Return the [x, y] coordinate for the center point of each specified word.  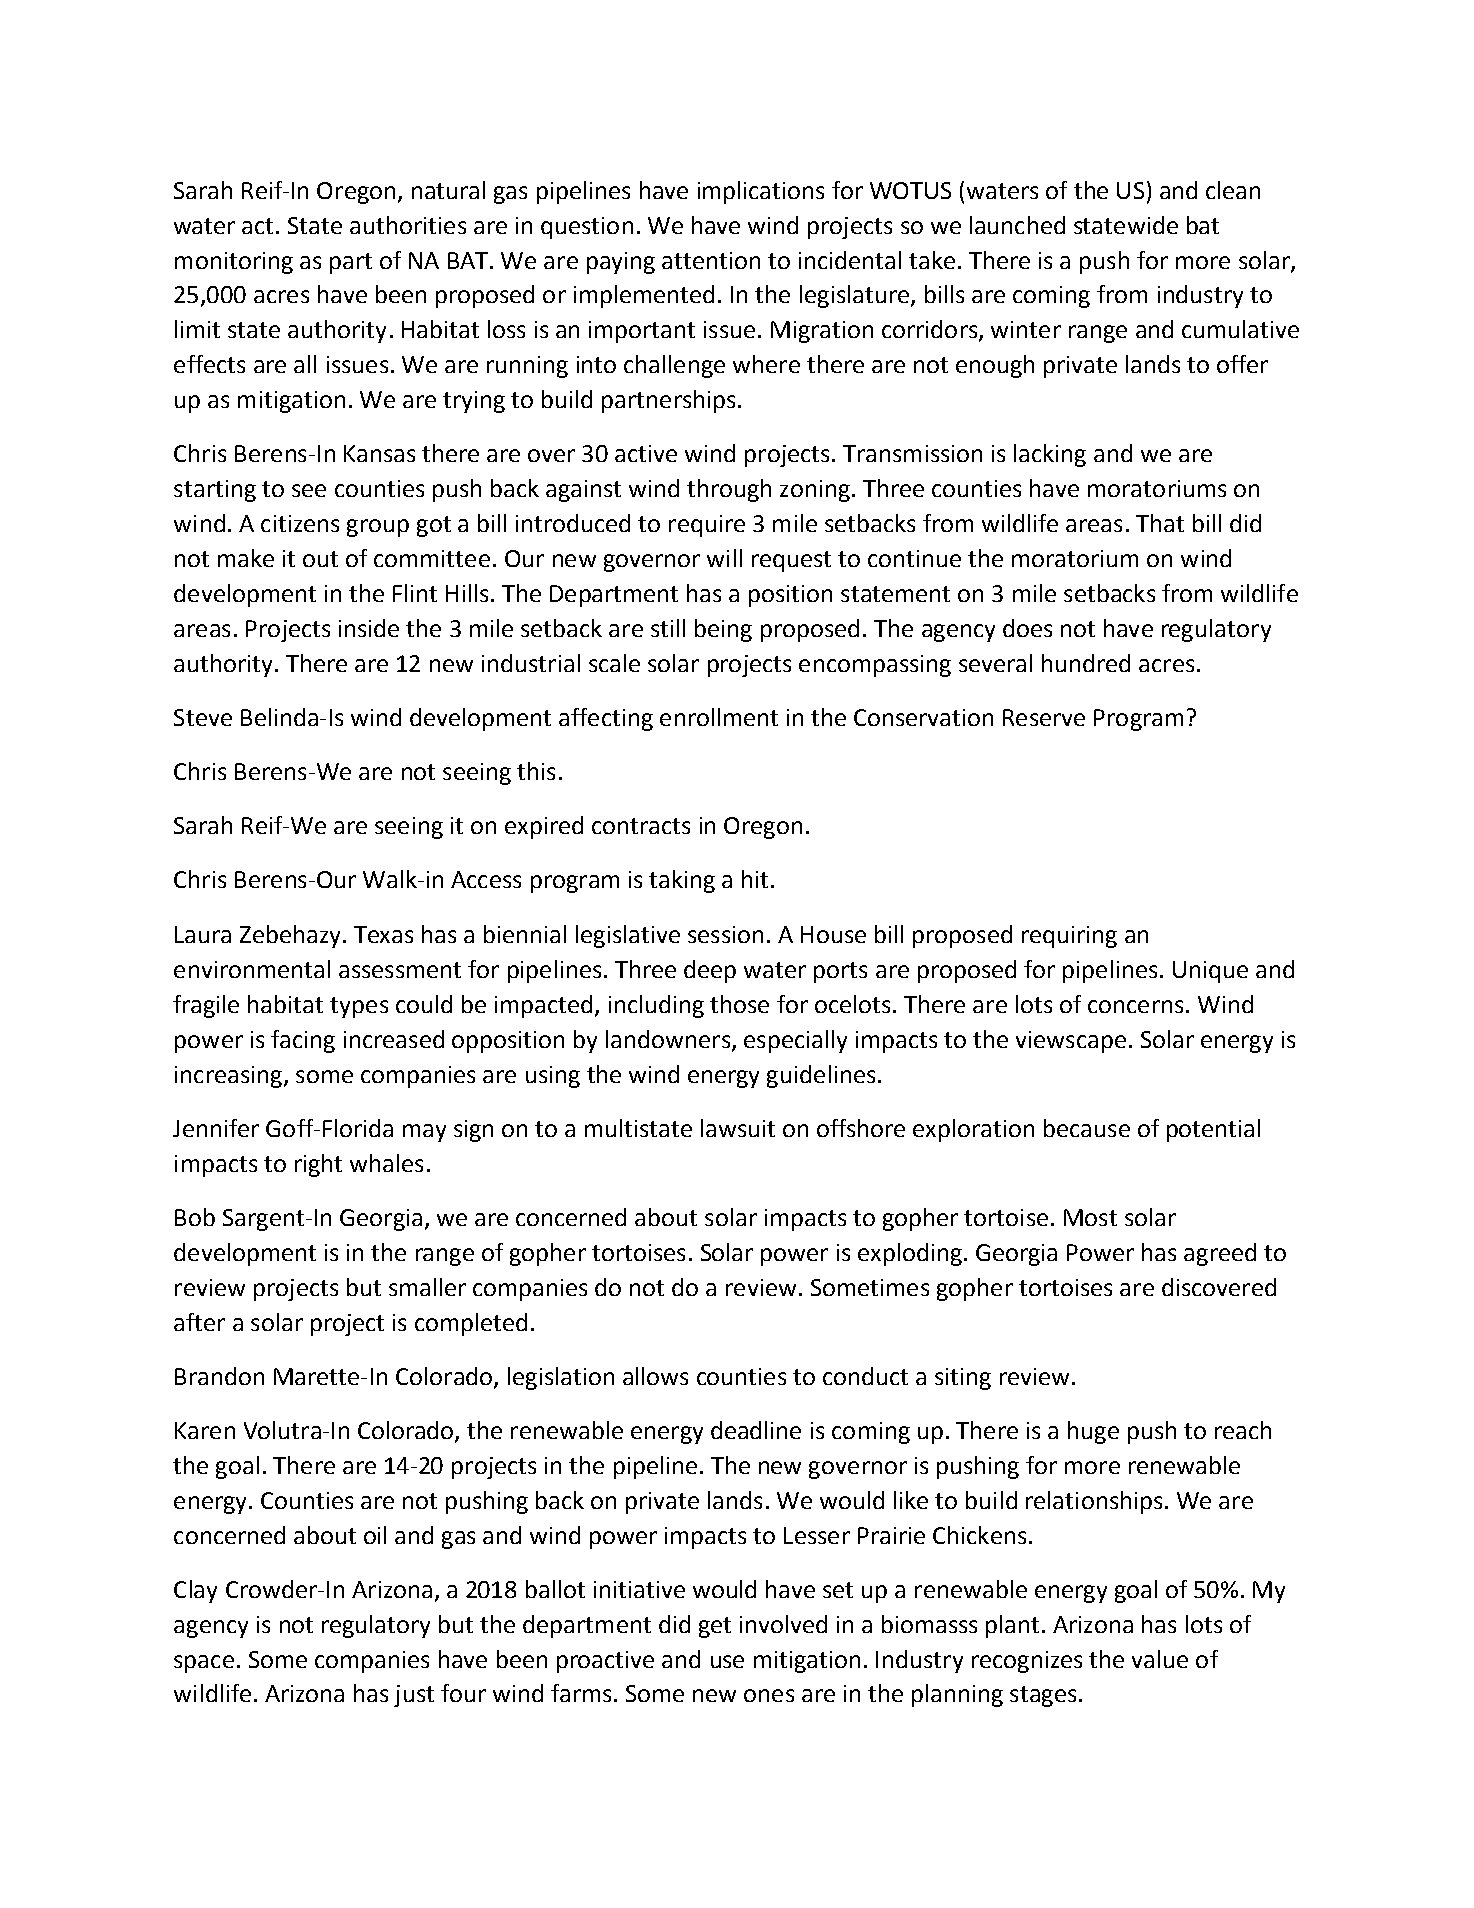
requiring [1069, 937]
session [725, 934]
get [715, 1627]
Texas [383, 934]
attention [711, 260]
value [1160, 1659]
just [414, 1696]
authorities [408, 225]
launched [1017, 225]
